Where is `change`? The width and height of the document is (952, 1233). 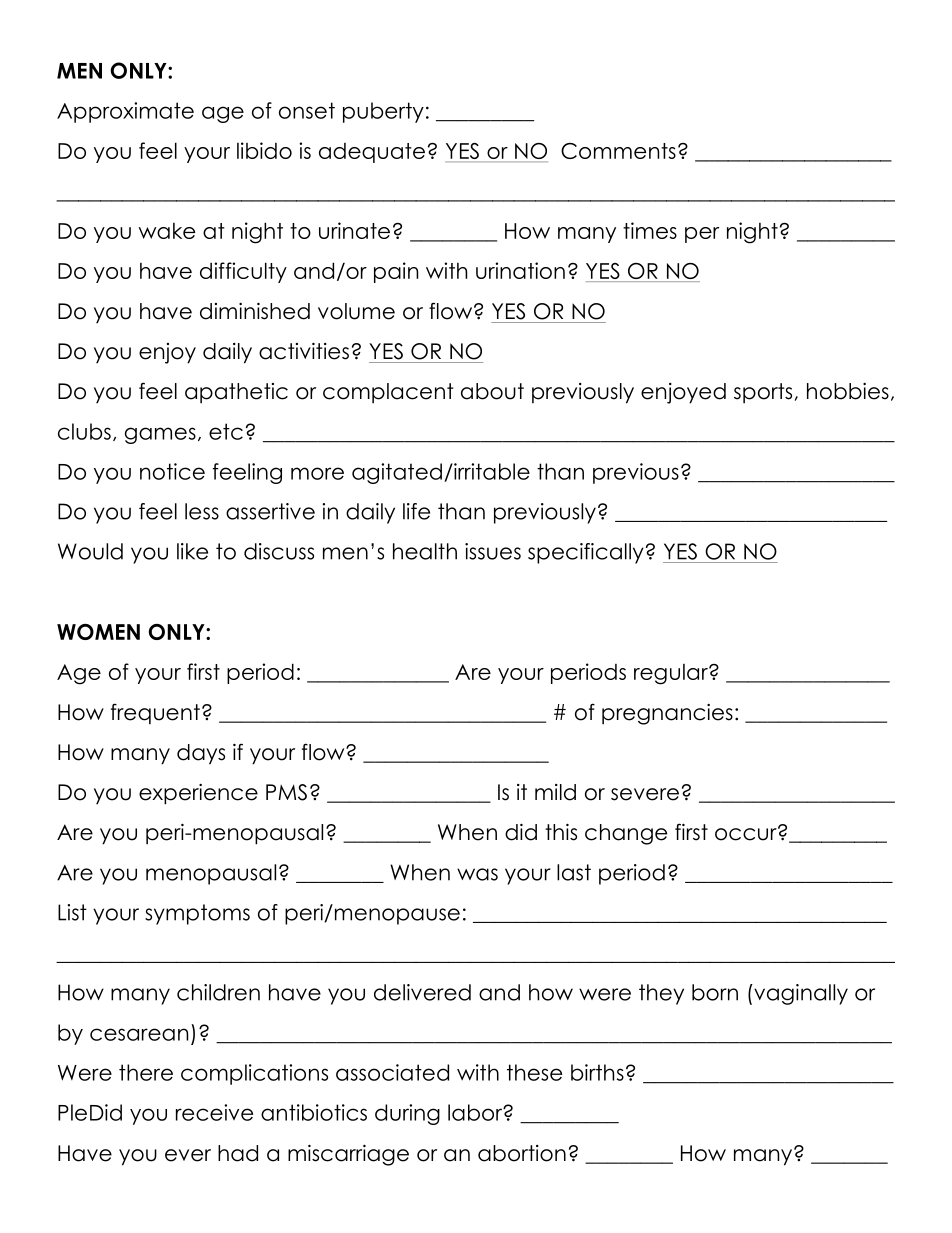 change is located at coordinates (626, 834).
